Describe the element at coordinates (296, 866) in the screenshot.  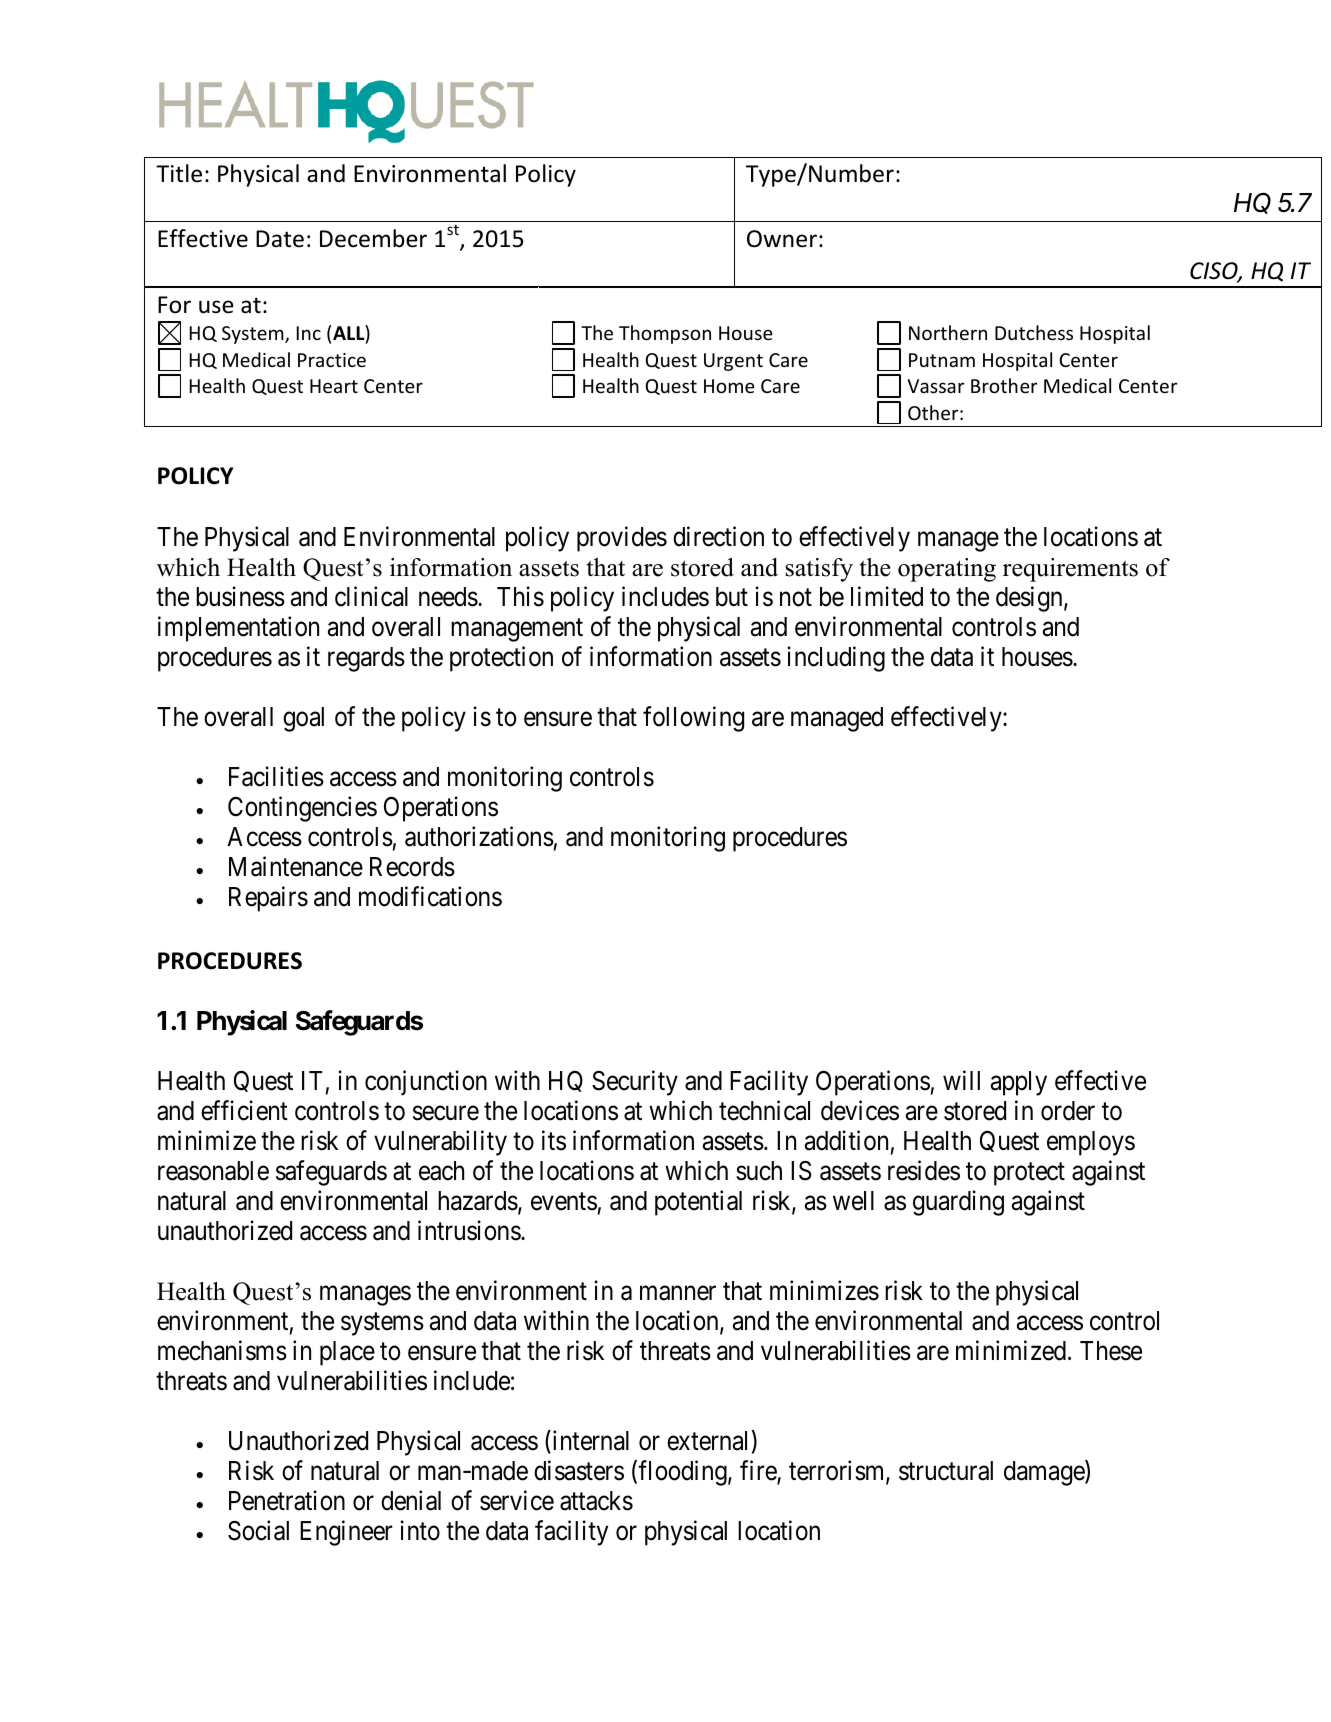
I see `Maintenance` at that location.
